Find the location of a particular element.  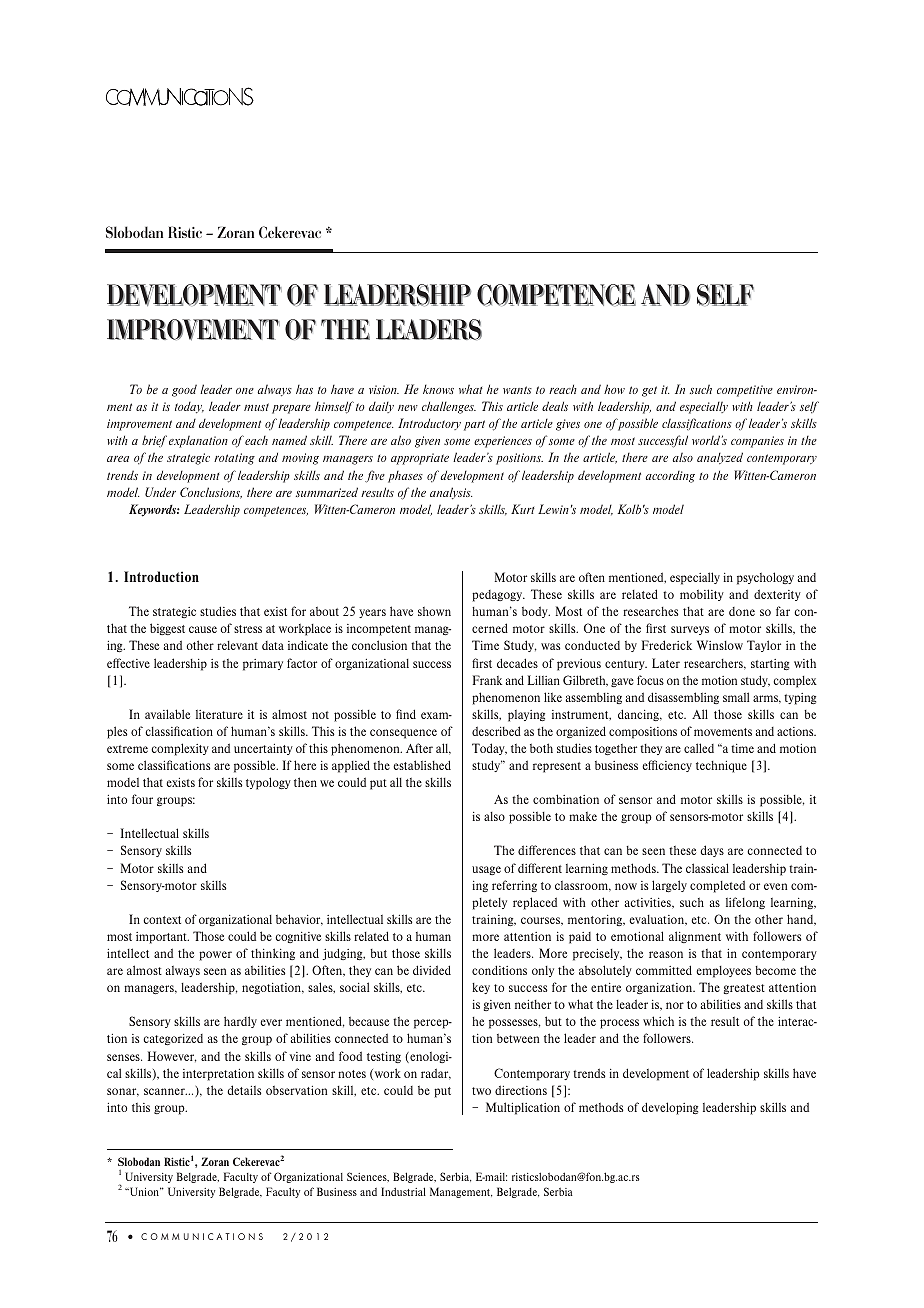

developing is located at coordinates (670, 1108).
